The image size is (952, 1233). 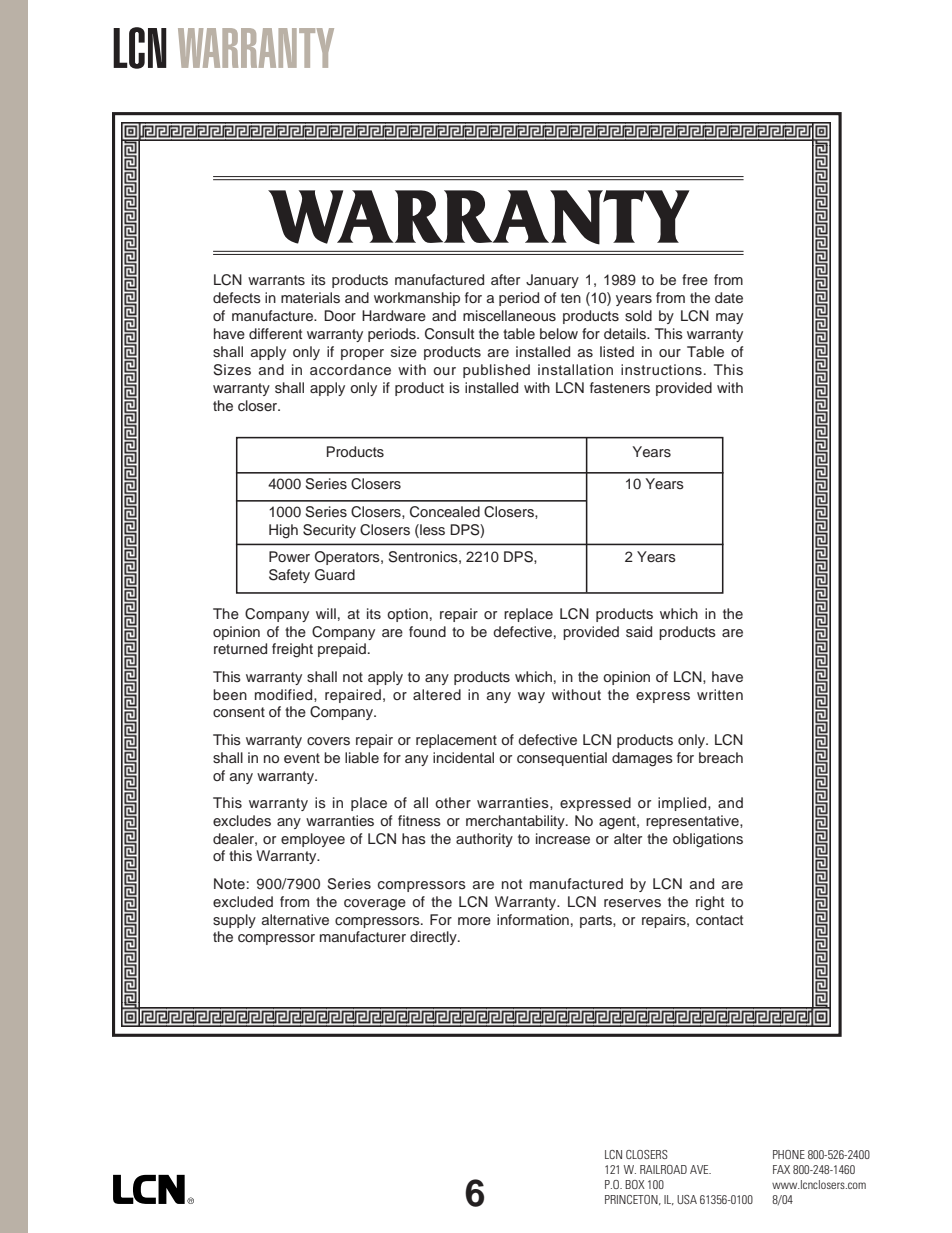 I want to click on breach, so click(x=721, y=757).
